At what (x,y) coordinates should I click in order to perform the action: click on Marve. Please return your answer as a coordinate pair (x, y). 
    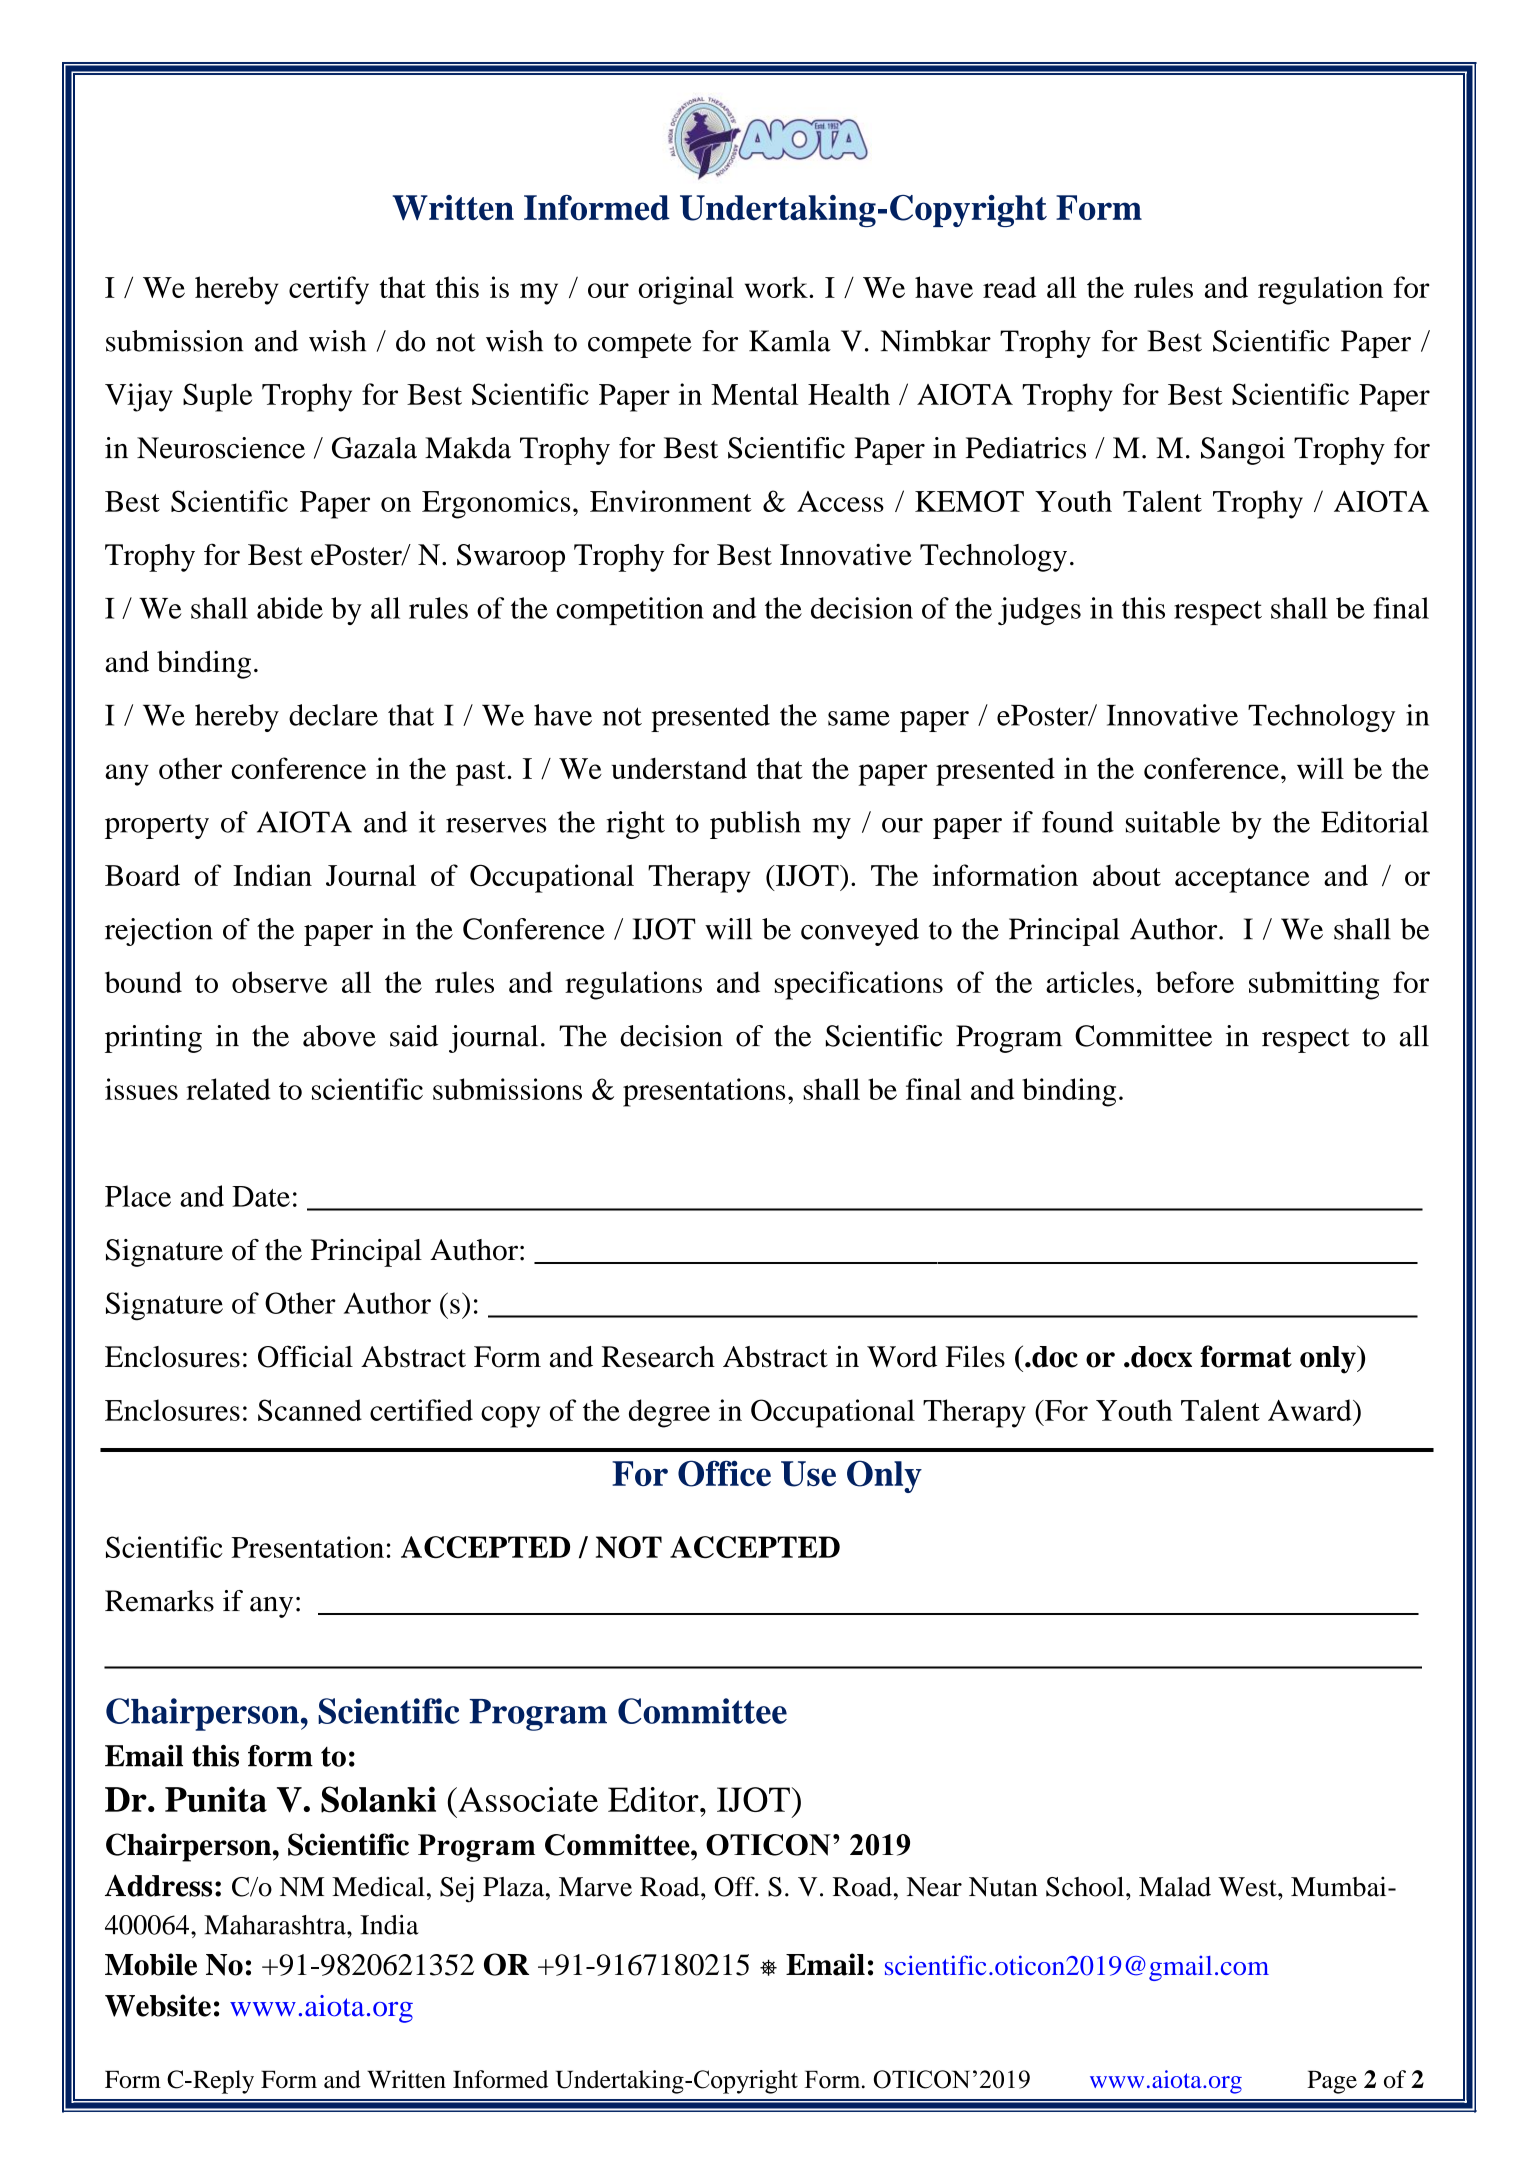
    Looking at the image, I should click on (595, 1887).
